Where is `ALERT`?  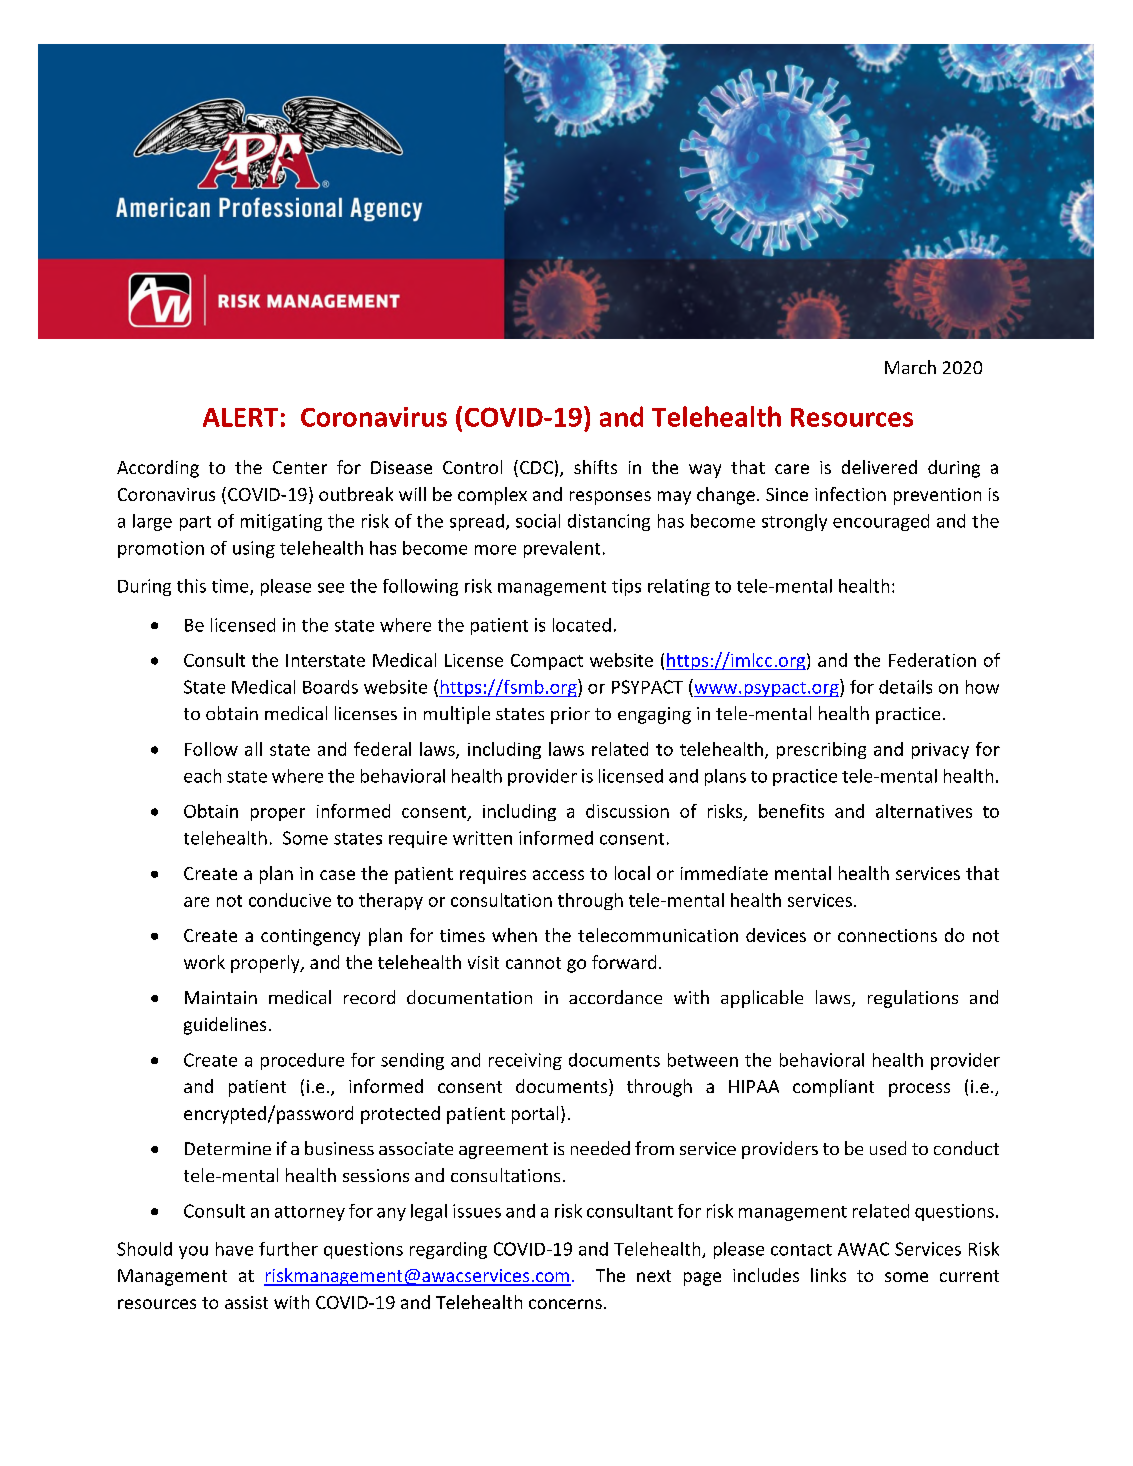
ALERT is located at coordinates (240, 417).
